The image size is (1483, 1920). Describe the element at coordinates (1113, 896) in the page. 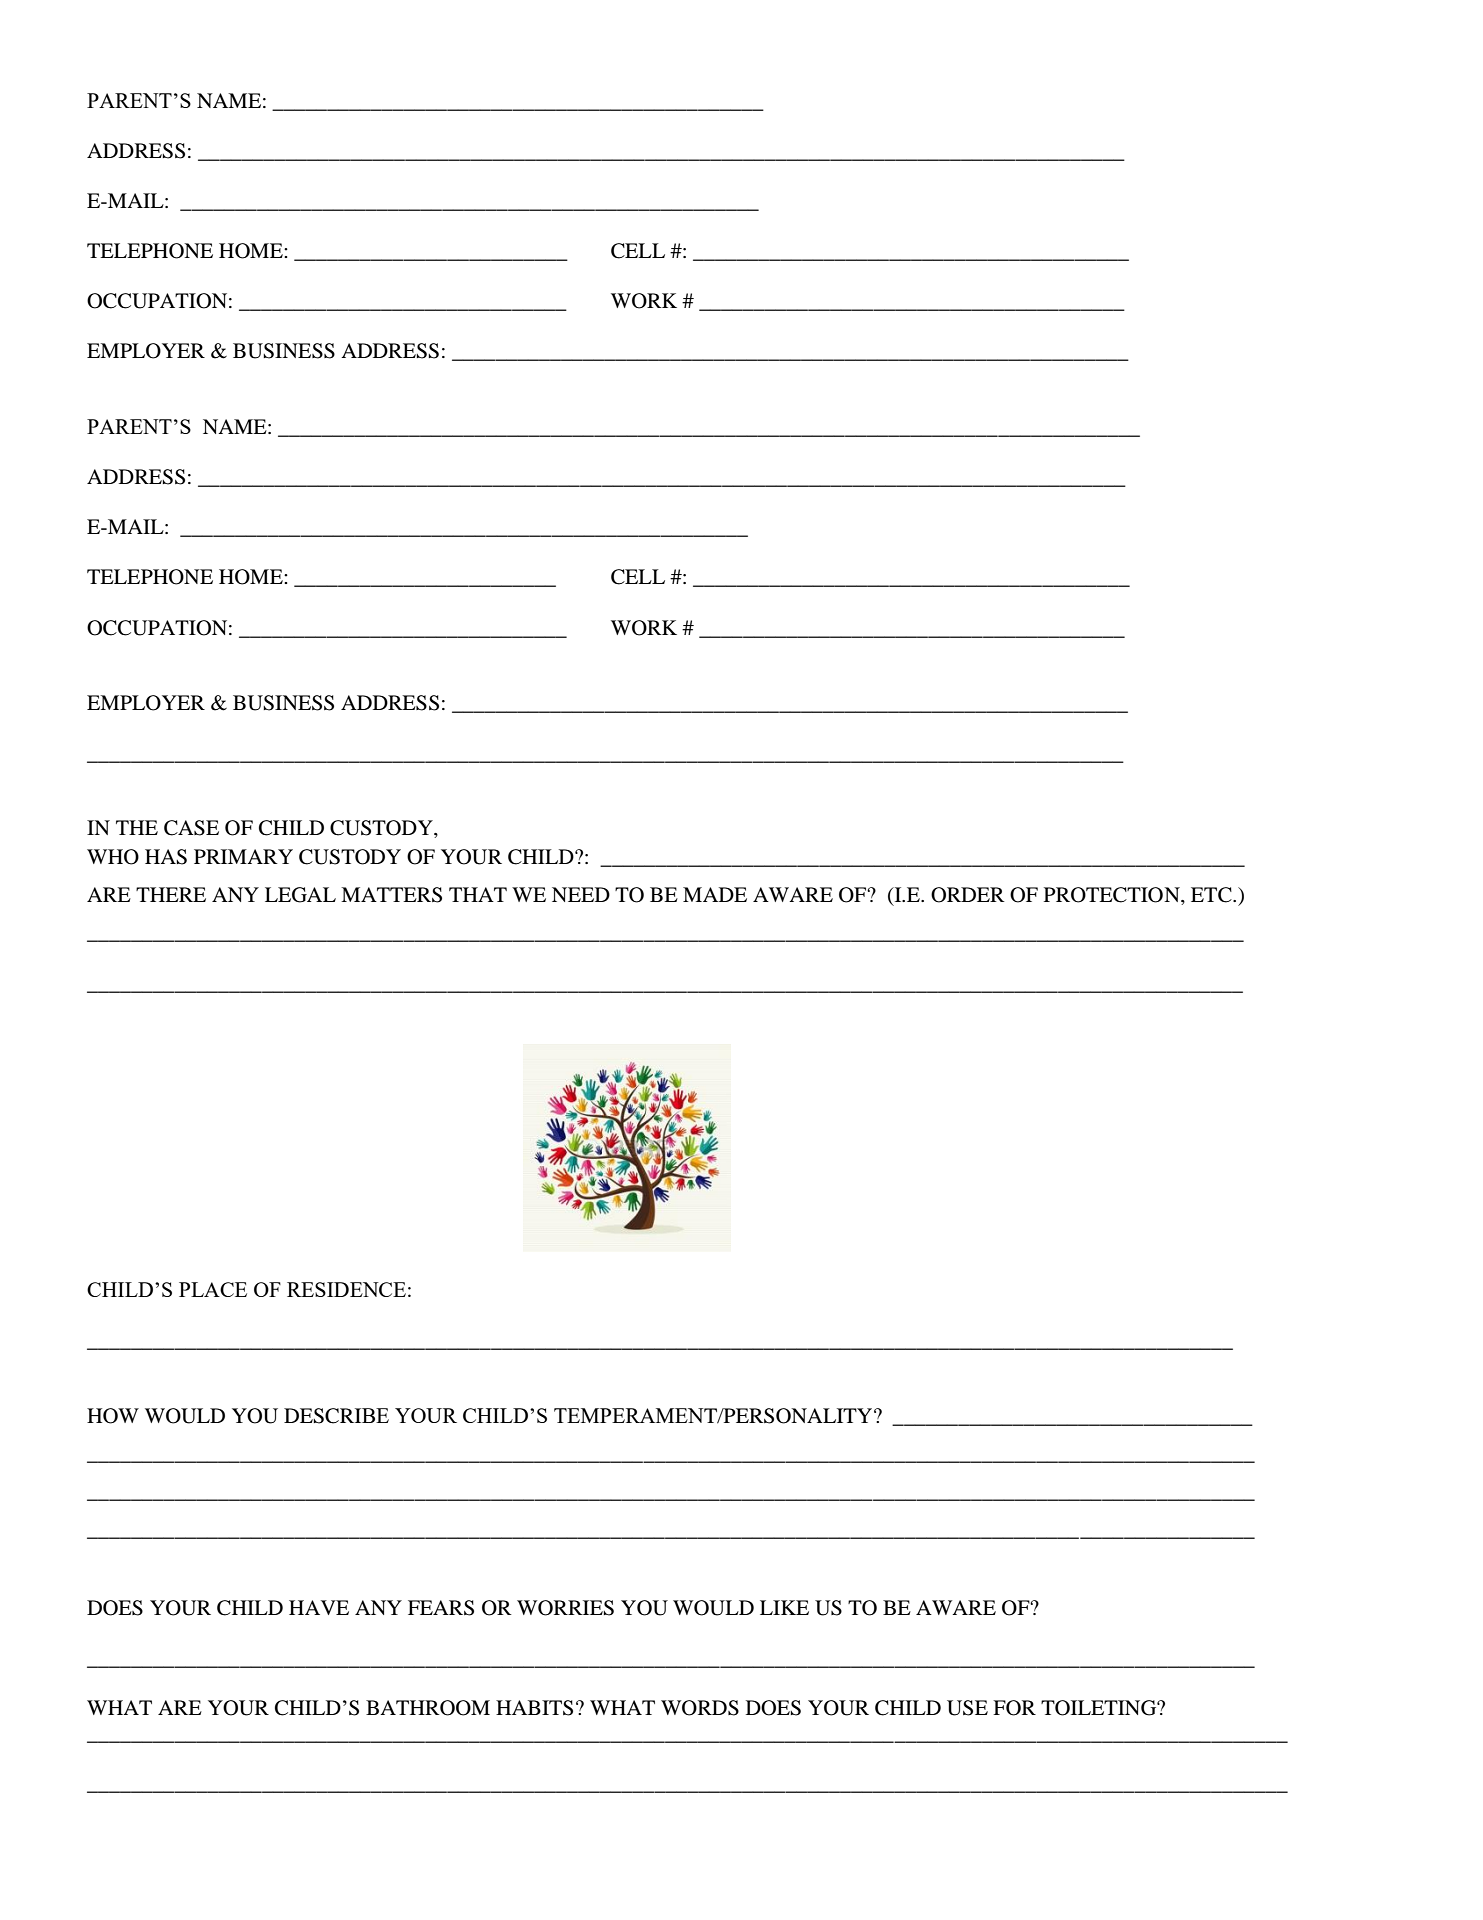

I see `PROTECTION` at that location.
